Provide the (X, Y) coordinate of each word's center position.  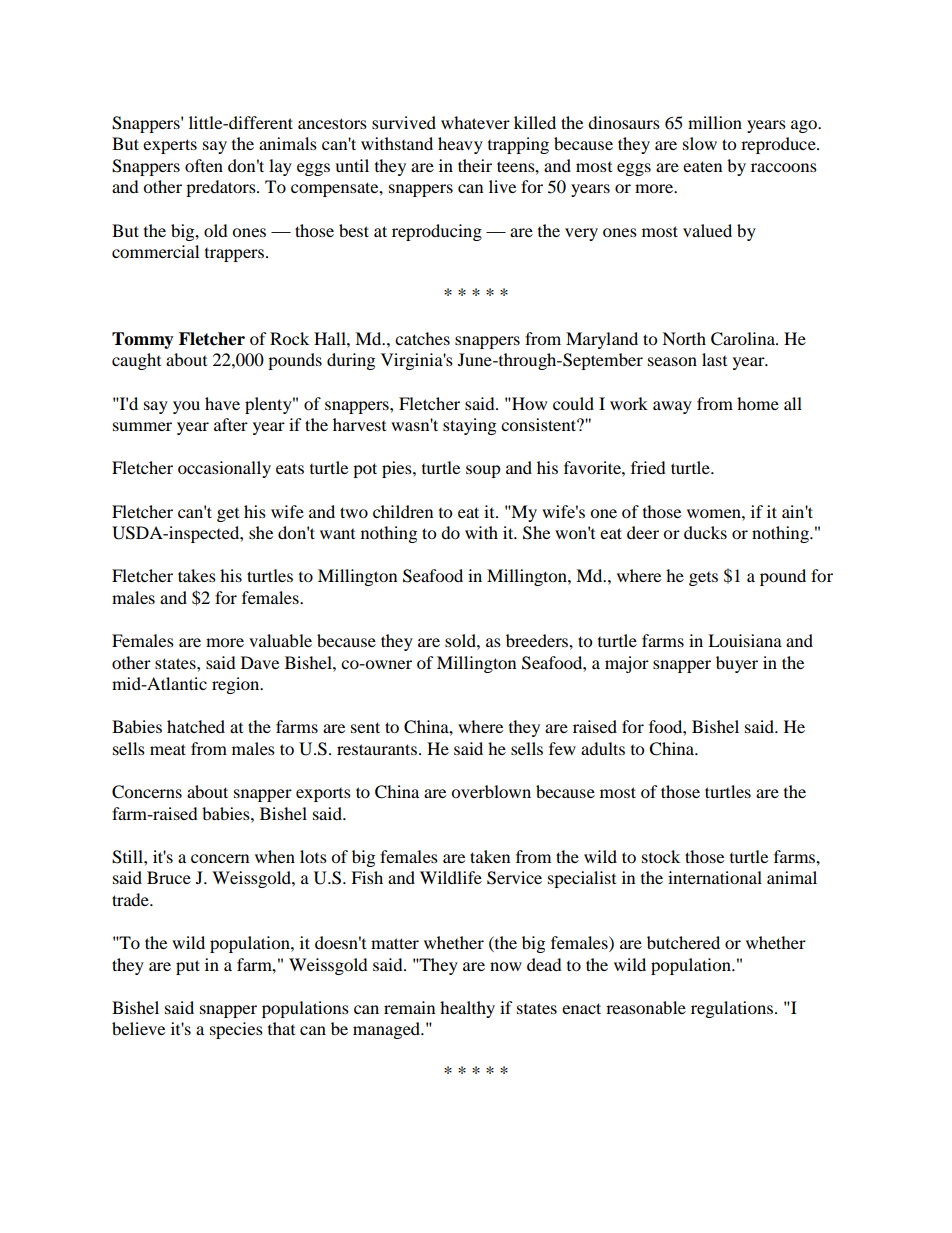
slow (700, 143)
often (204, 165)
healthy (467, 1009)
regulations (732, 1009)
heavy (460, 145)
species (236, 1030)
